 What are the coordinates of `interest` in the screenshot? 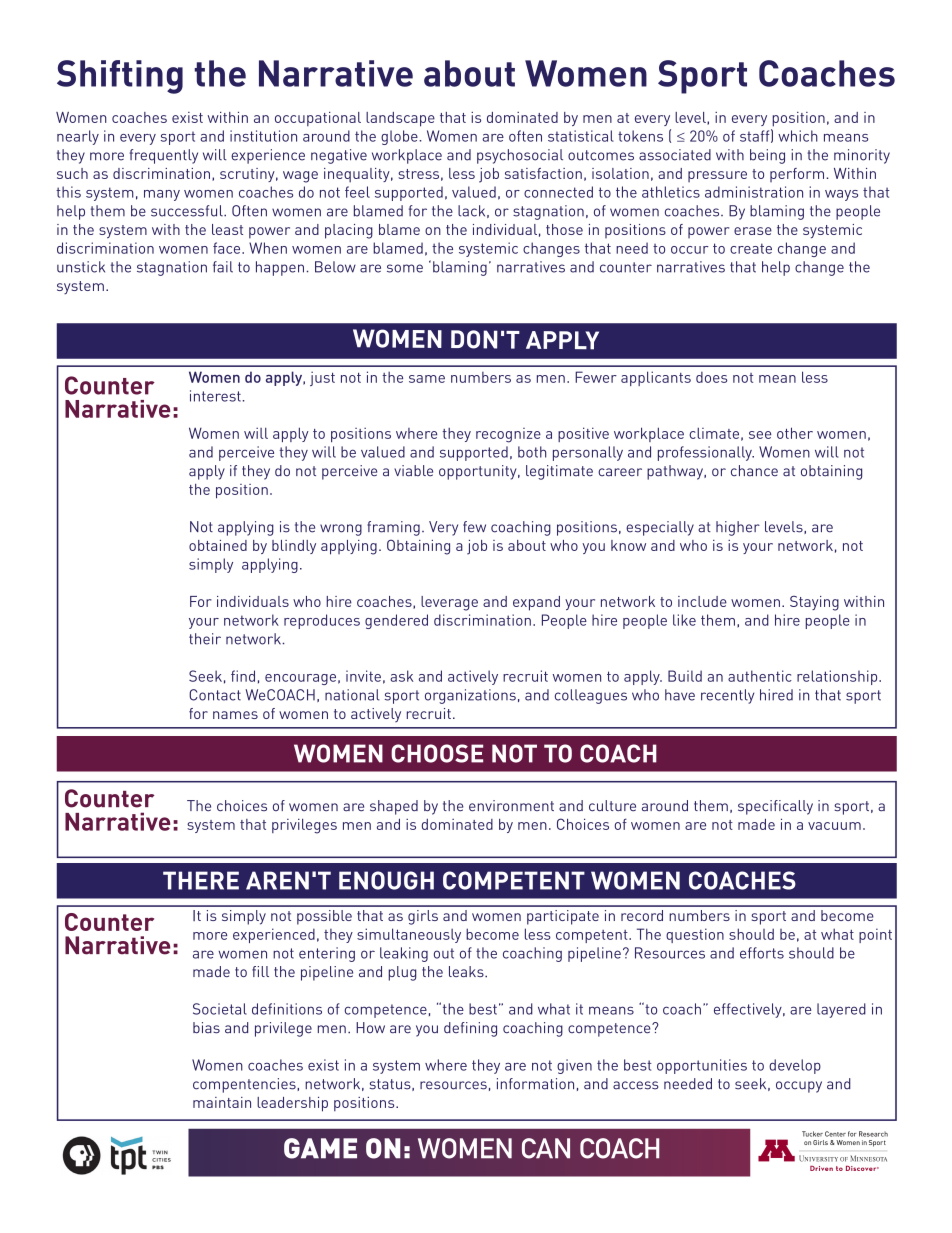 It's located at (216, 396).
